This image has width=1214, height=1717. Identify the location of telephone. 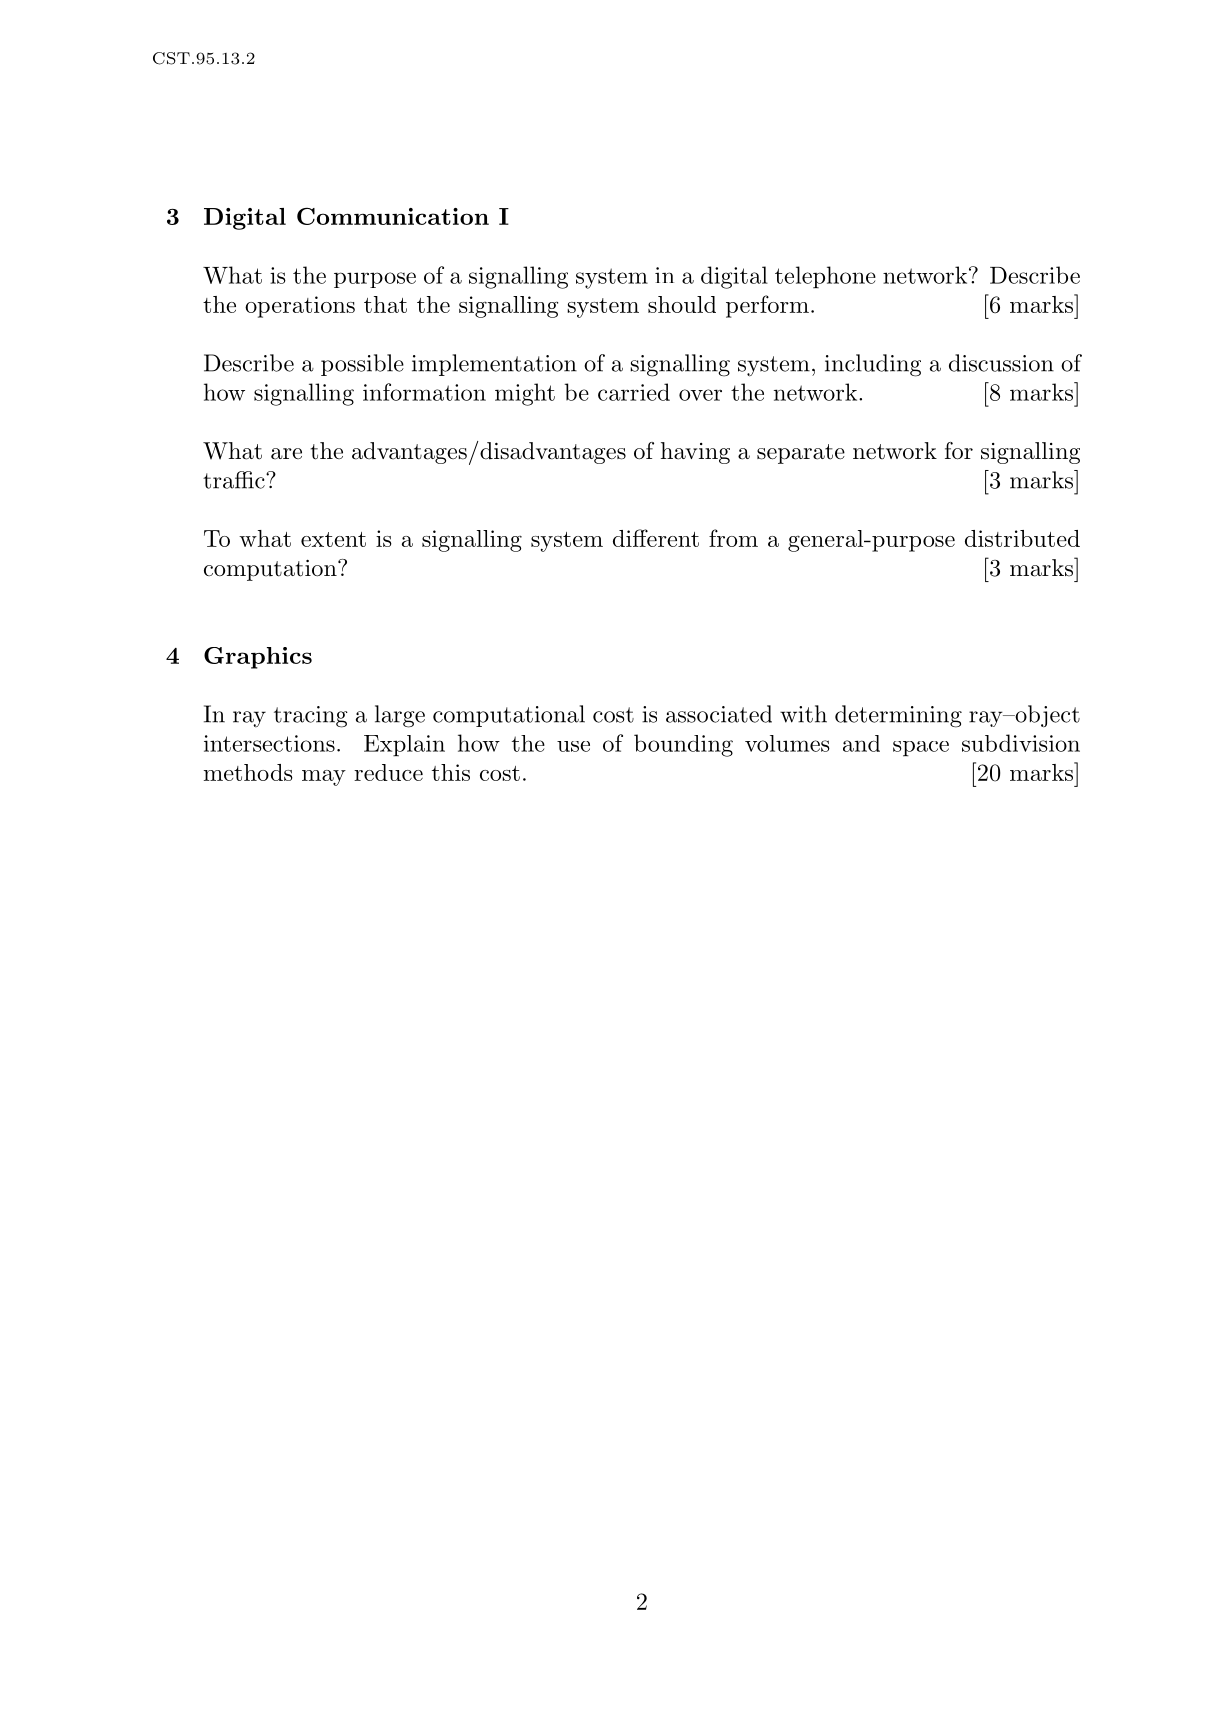
(825, 277).
